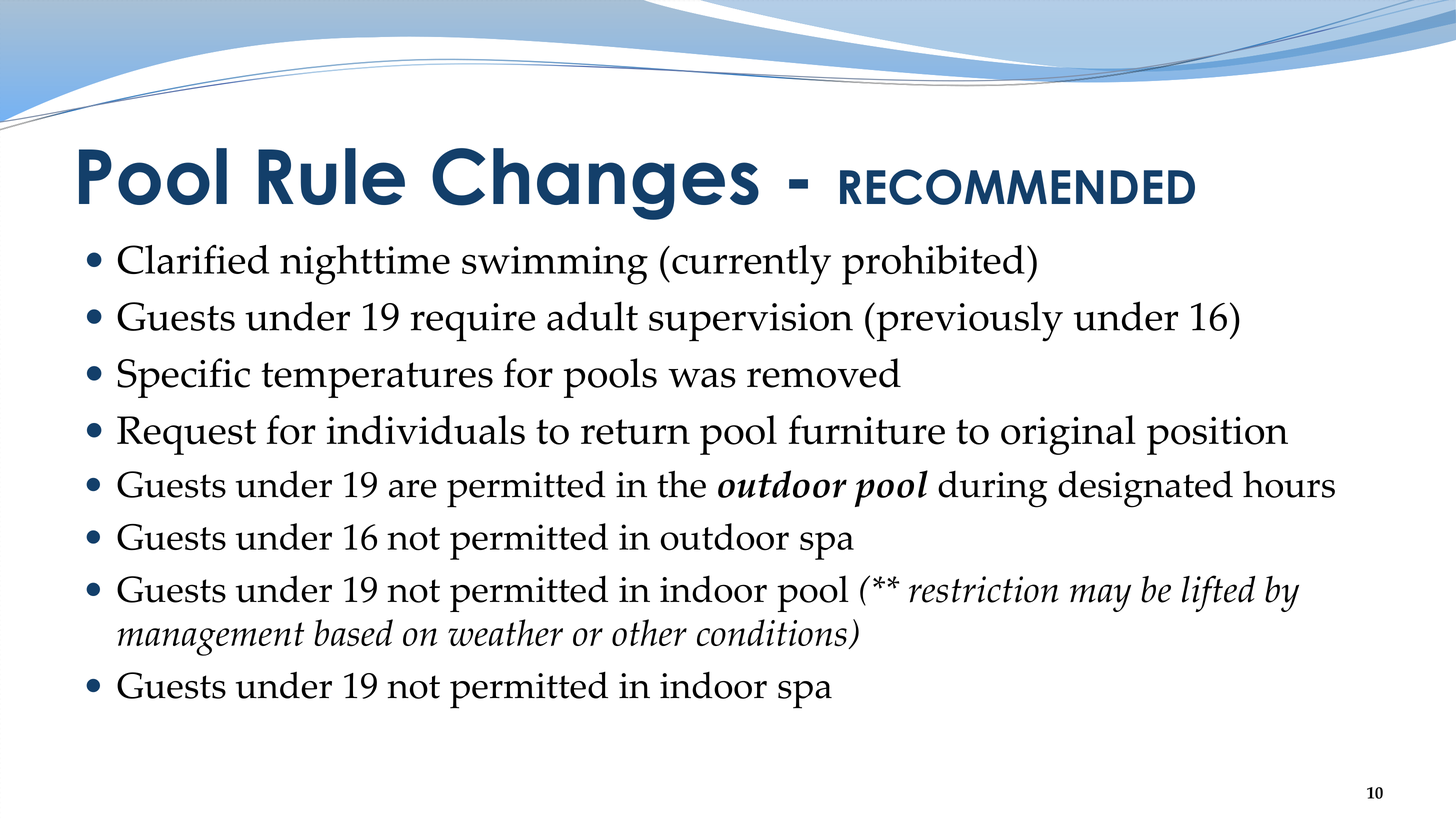 This page has width=1456, height=819. I want to click on Changes, so click(595, 184).
